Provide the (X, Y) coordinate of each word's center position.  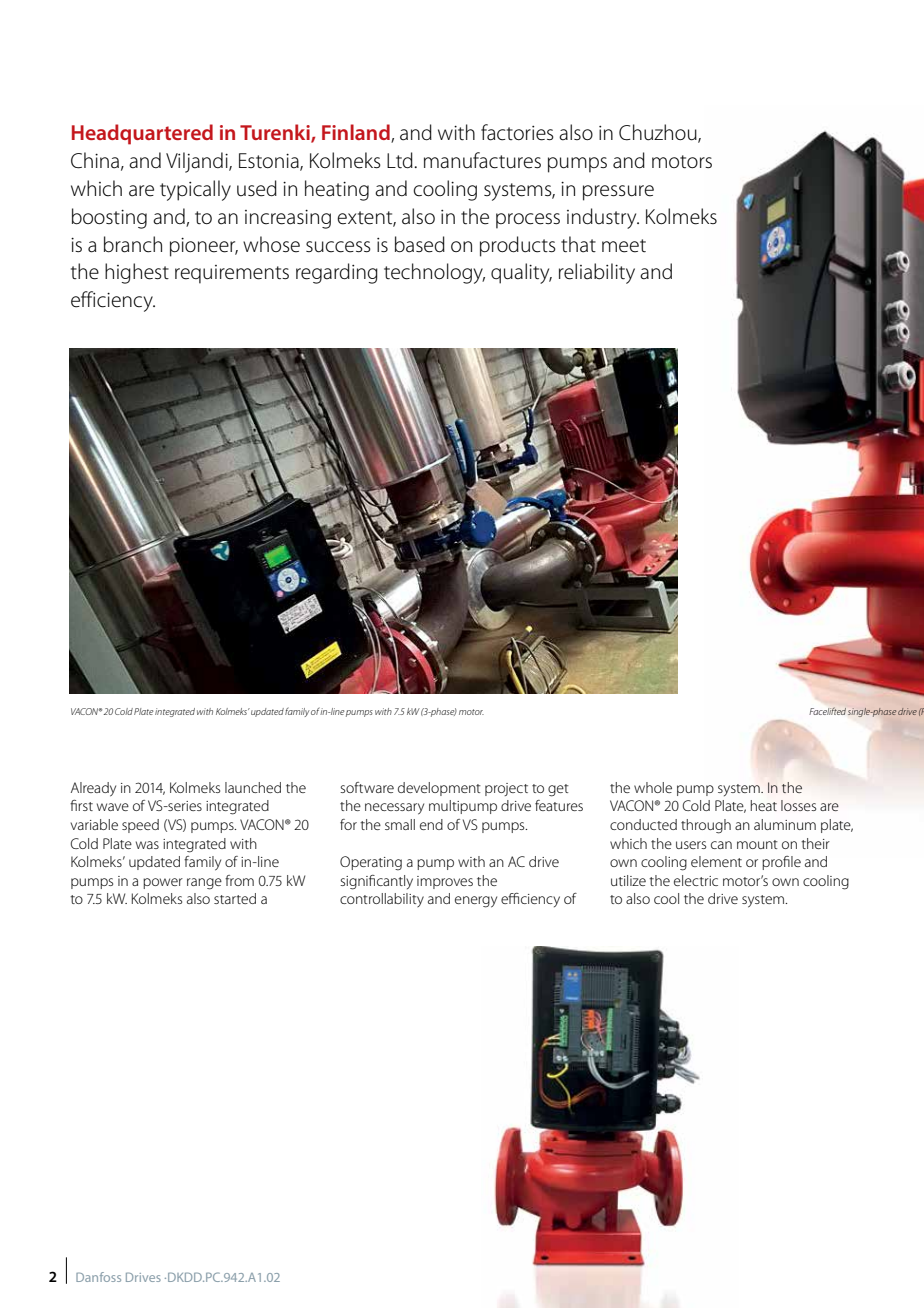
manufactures (482, 160)
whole (653, 787)
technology (434, 273)
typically (195, 190)
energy (476, 902)
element (716, 861)
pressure (618, 193)
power (163, 883)
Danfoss (98, 1277)
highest (137, 273)
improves (445, 882)
